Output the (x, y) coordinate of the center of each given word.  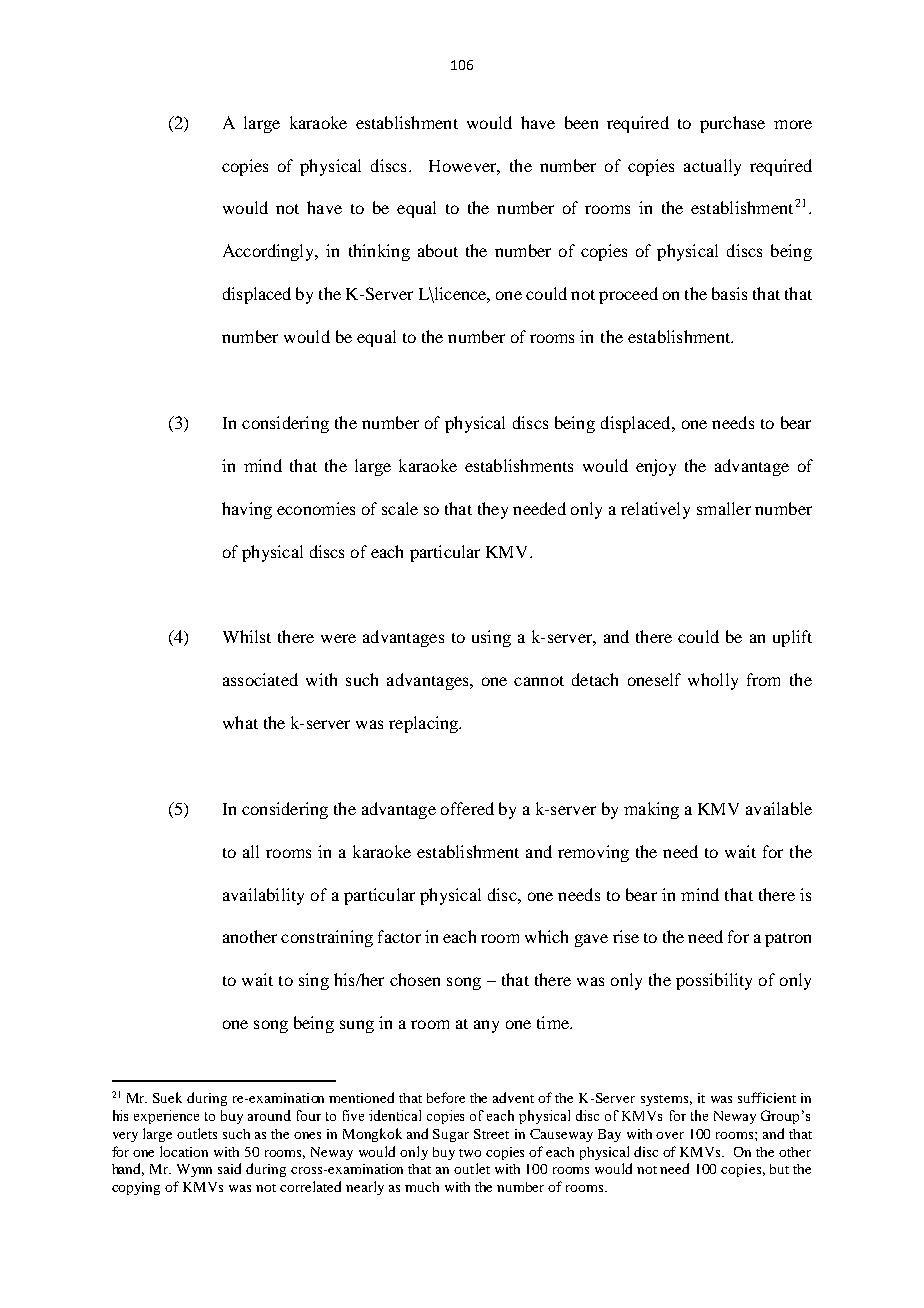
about (438, 250)
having (247, 510)
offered (467, 808)
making (651, 810)
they (493, 510)
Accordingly (270, 252)
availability (263, 896)
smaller (724, 508)
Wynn (194, 1170)
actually (712, 167)
